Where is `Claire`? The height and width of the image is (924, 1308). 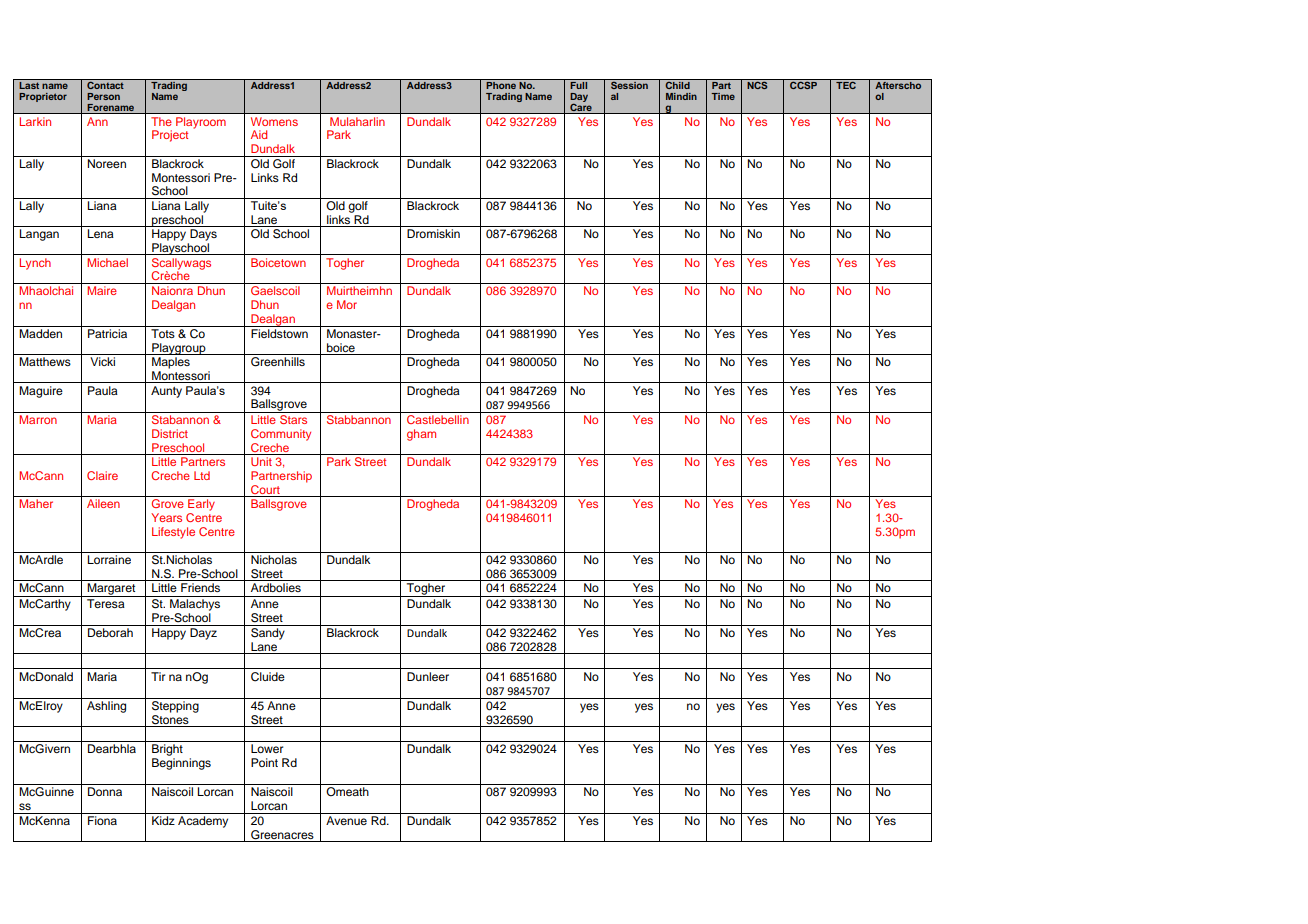 Claire is located at coordinates (102, 475).
